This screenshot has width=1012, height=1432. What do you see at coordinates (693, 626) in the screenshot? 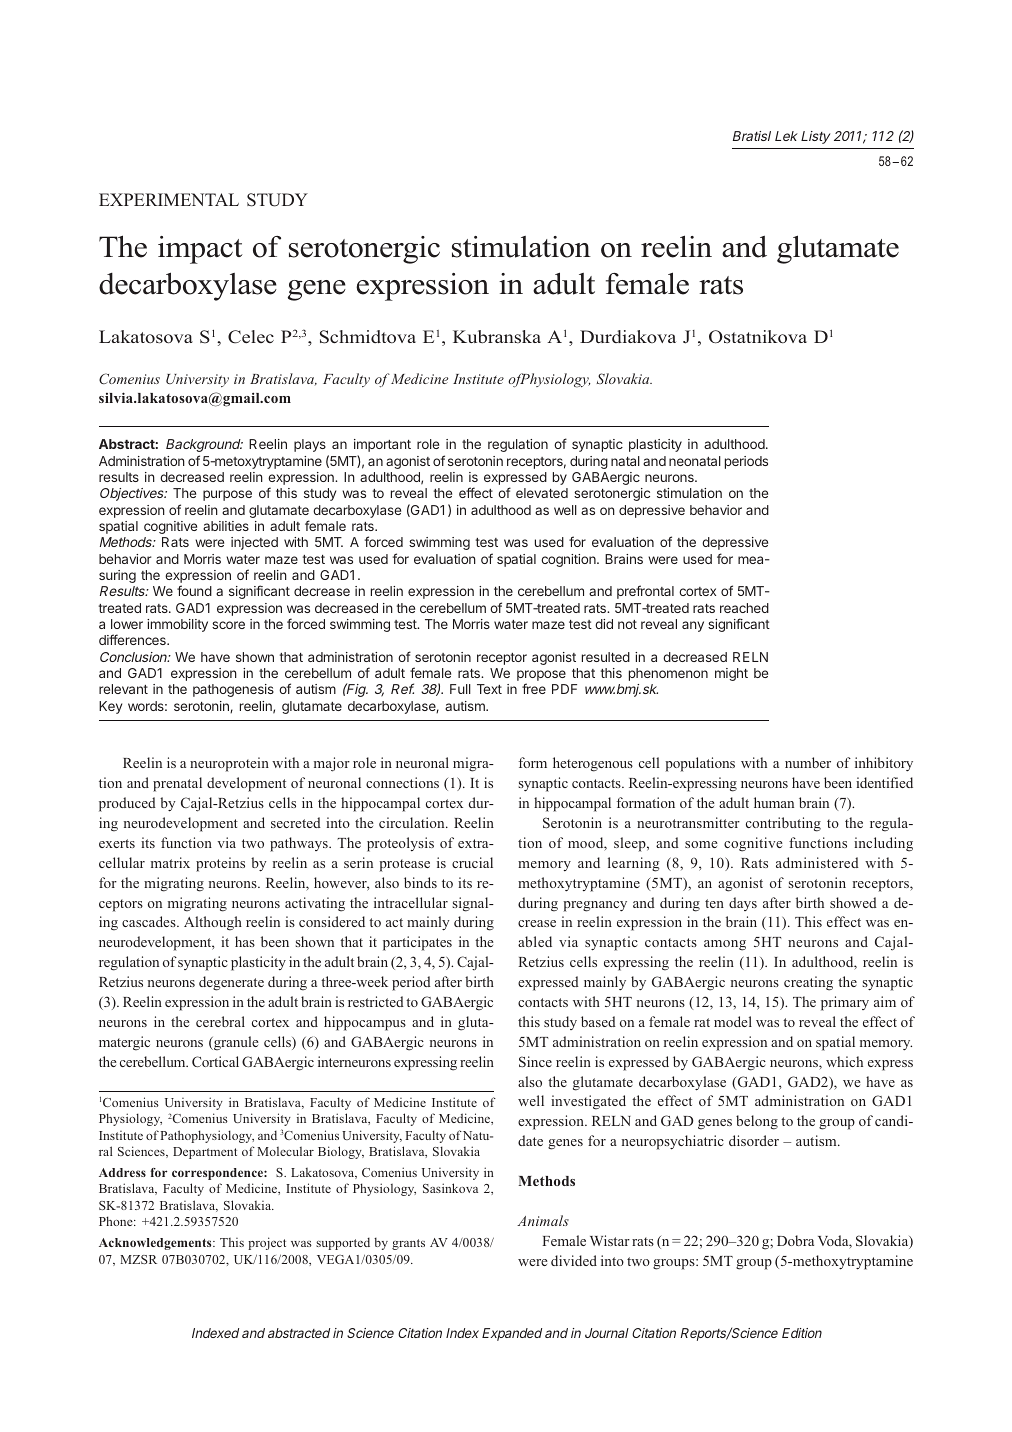
I see `any` at bounding box center [693, 626].
